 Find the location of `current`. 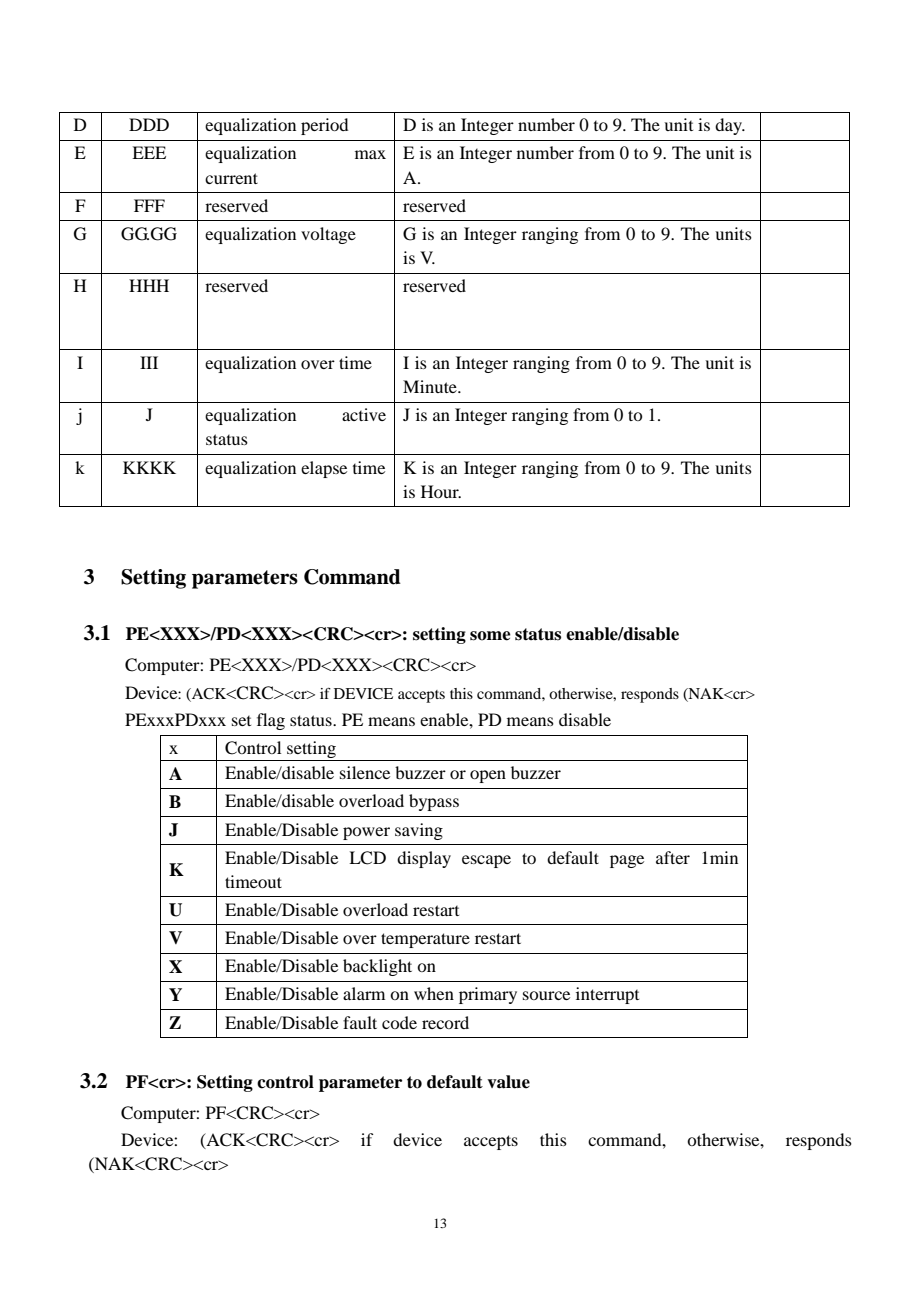

current is located at coordinates (231, 178).
